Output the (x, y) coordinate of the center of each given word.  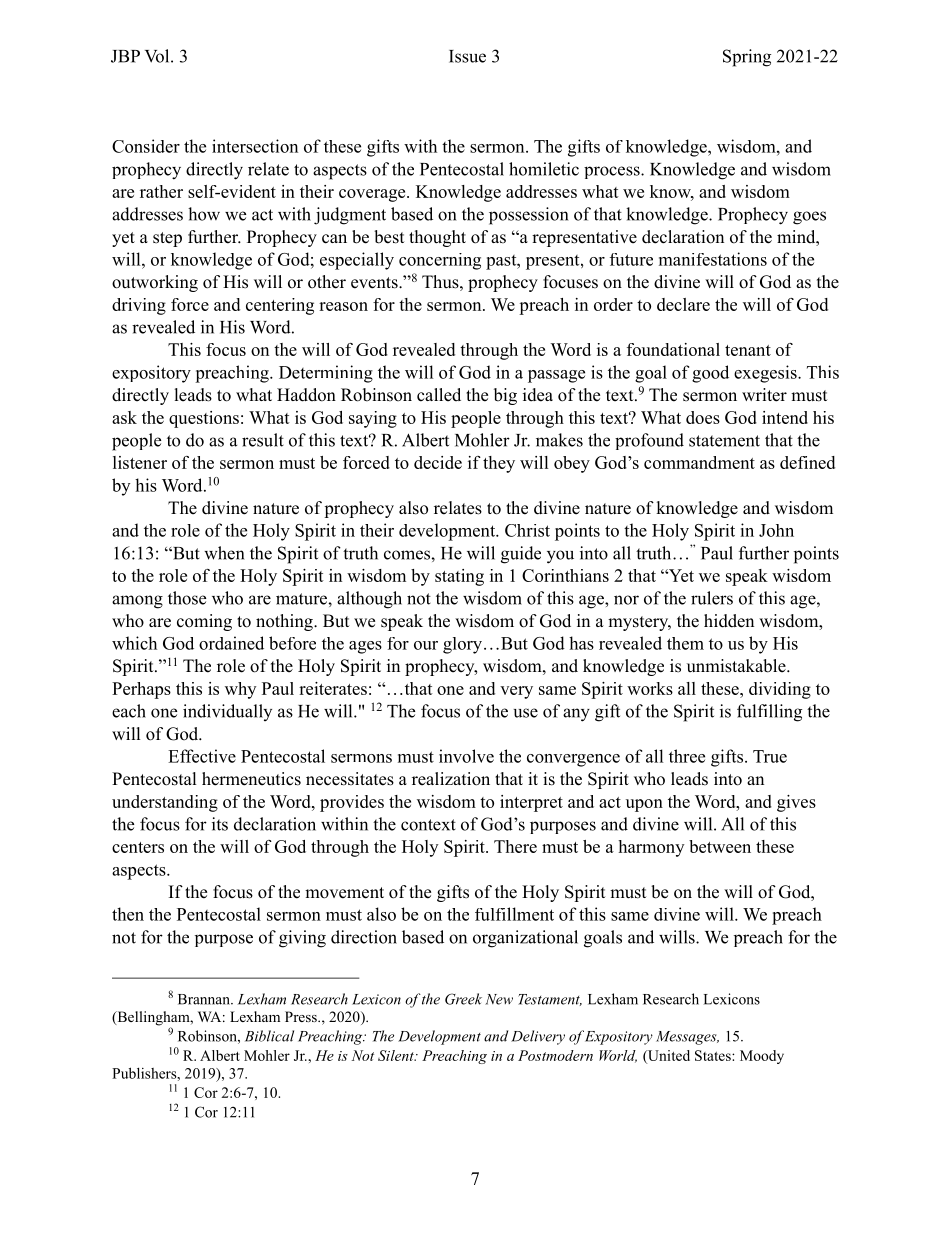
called (439, 395)
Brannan (205, 999)
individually (227, 712)
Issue (467, 56)
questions (204, 419)
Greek (463, 999)
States (714, 1055)
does (703, 417)
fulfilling (769, 713)
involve (466, 756)
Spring (747, 58)
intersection (255, 146)
